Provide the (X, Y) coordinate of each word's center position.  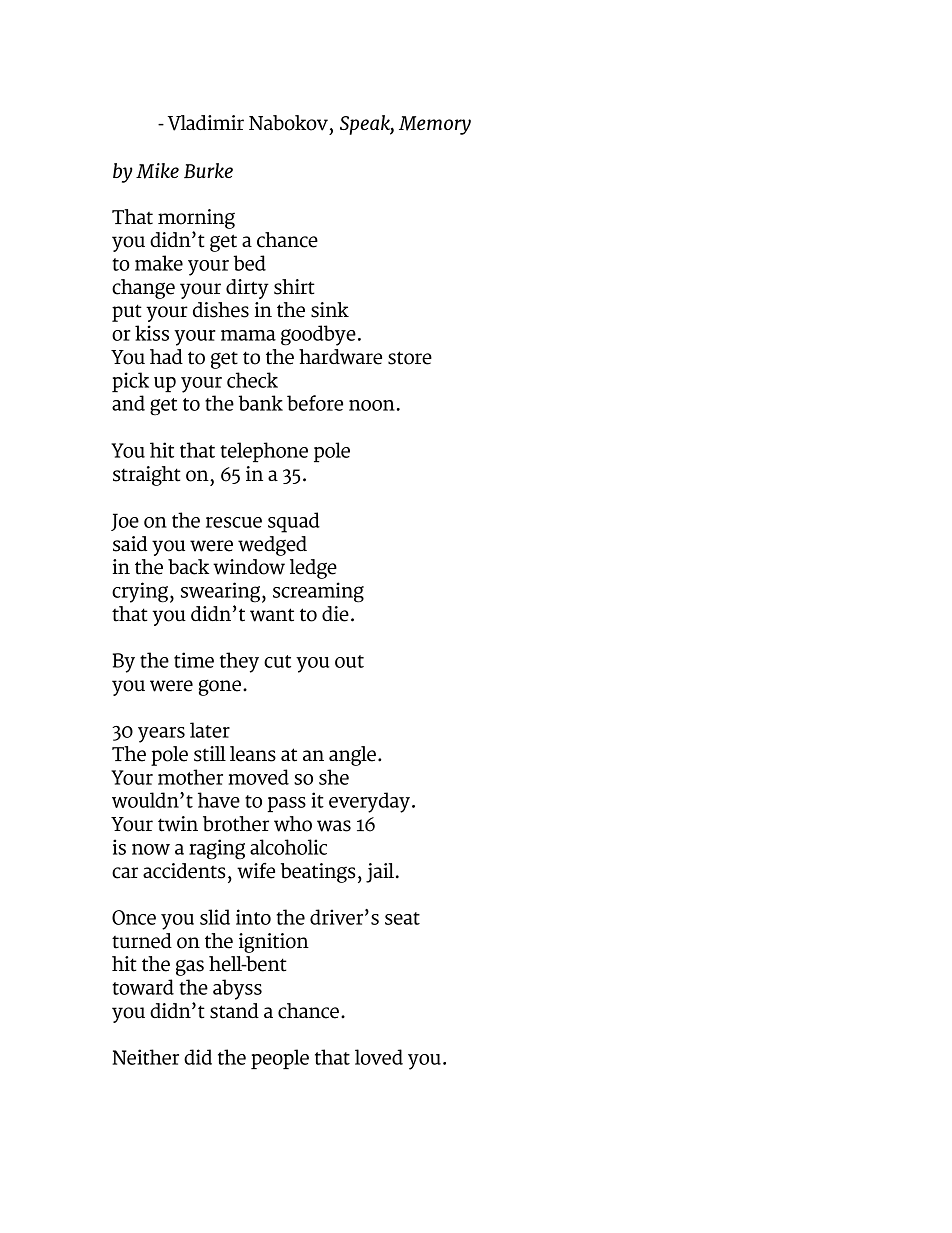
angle (352, 756)
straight (147, 476)
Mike (157, 171)
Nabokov (288, 123)
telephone (264, 452)
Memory (435, 125)
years (161, 735)
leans (253, 754)
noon (372, 405)
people (280, 1059)
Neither (145, 1057)
